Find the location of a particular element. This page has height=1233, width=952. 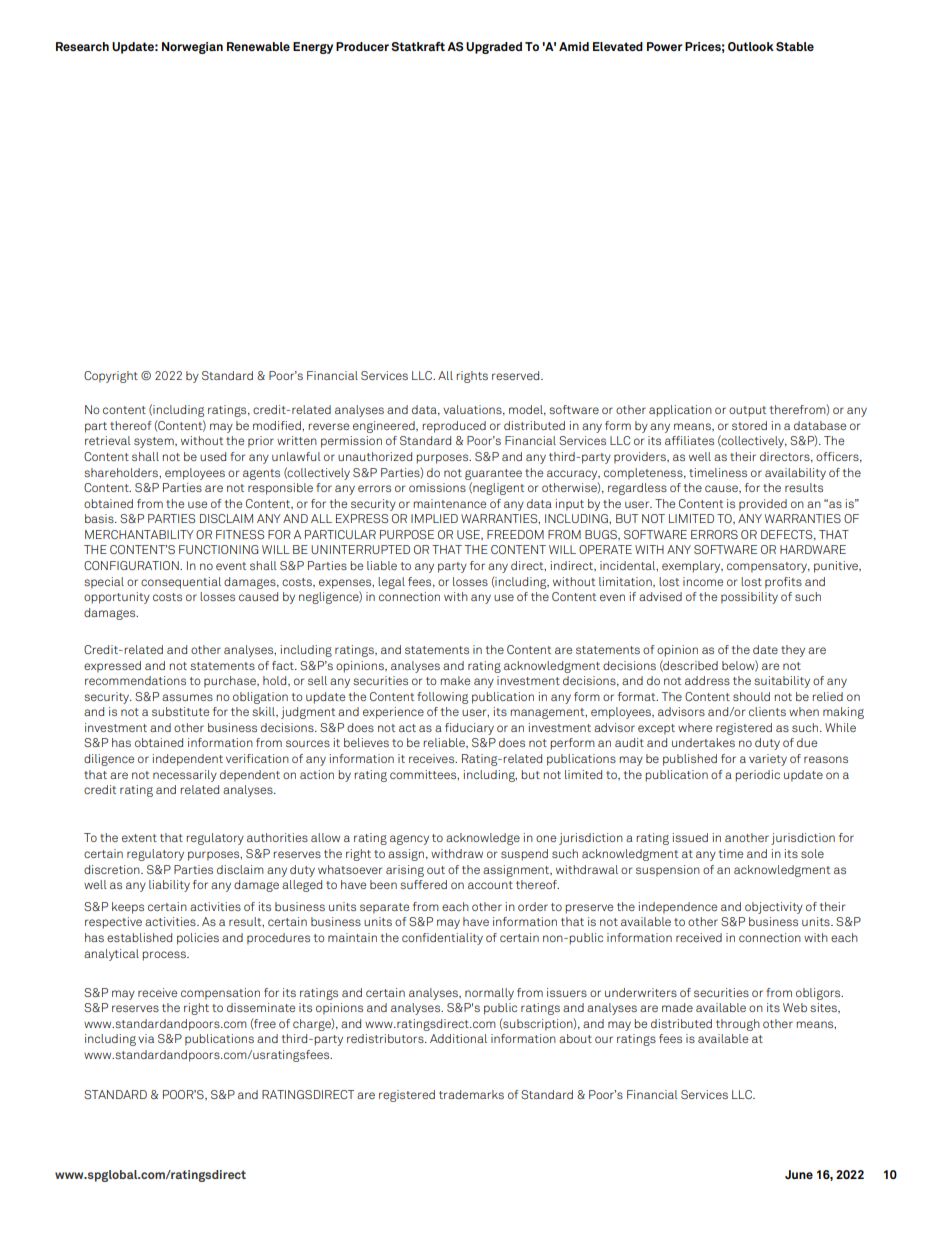

reproduced is located at coordinates (454, 427).
